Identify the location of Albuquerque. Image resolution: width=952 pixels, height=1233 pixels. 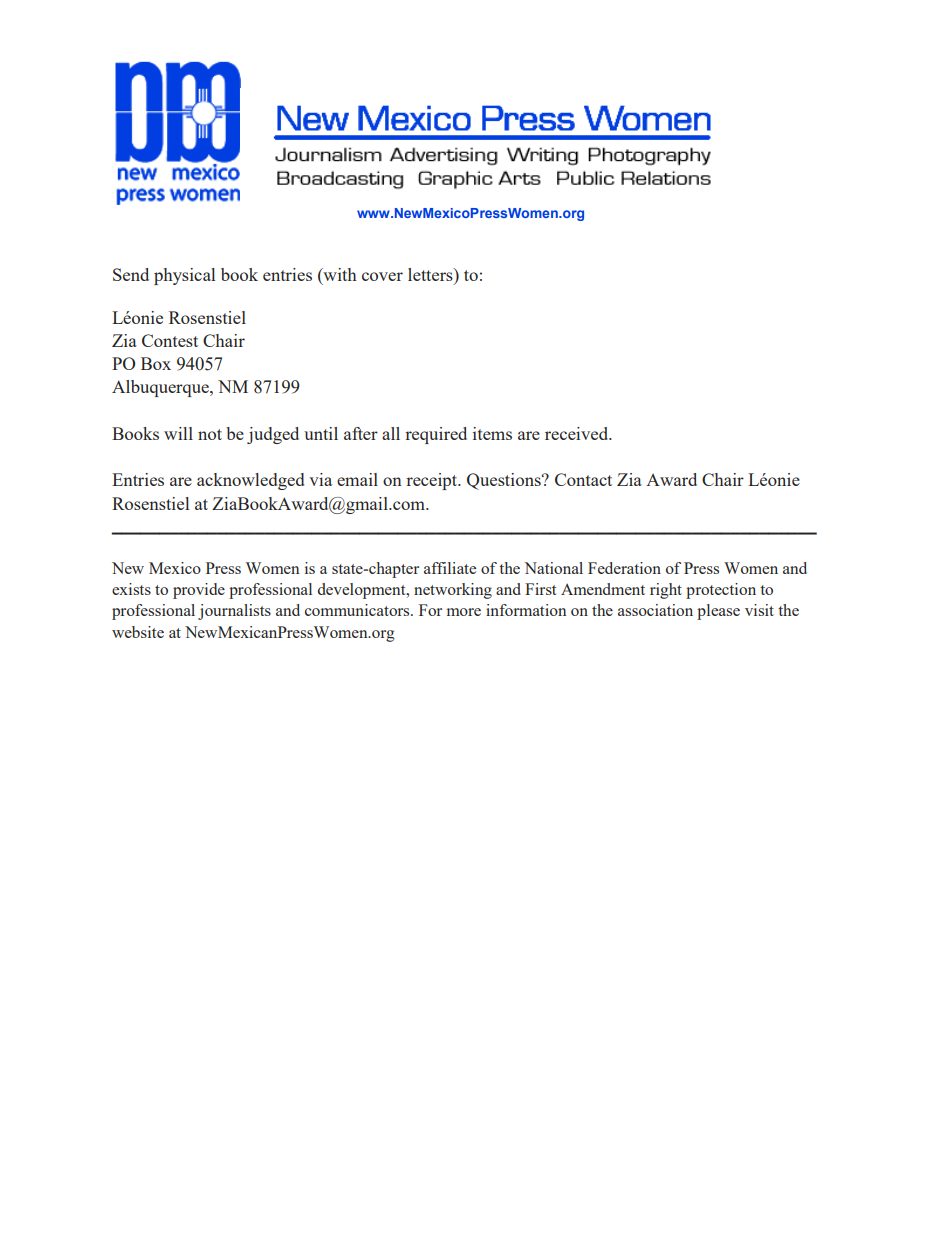
(161, 388).
